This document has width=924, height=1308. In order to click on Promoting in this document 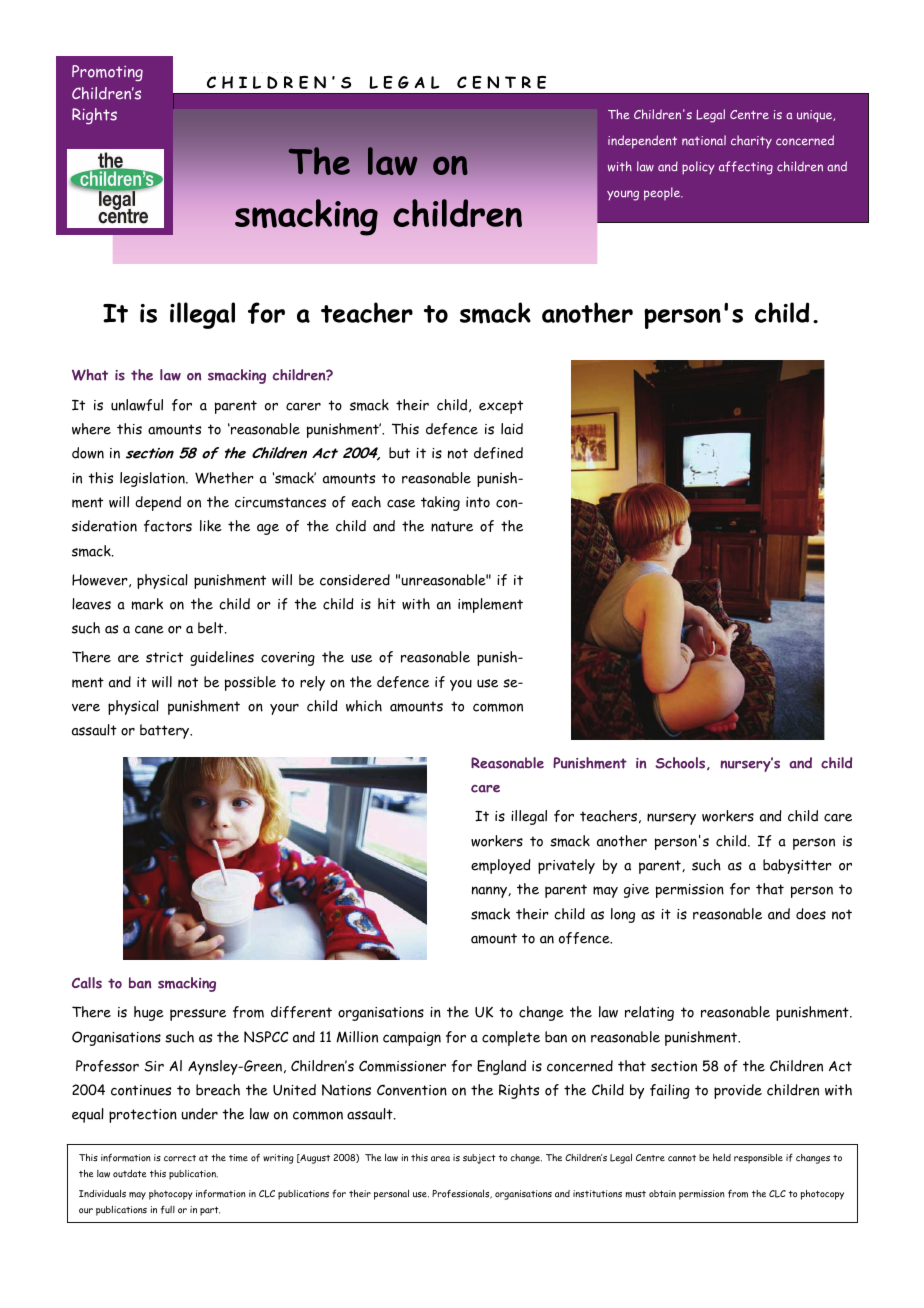, I will do `click(107, 73)`.
